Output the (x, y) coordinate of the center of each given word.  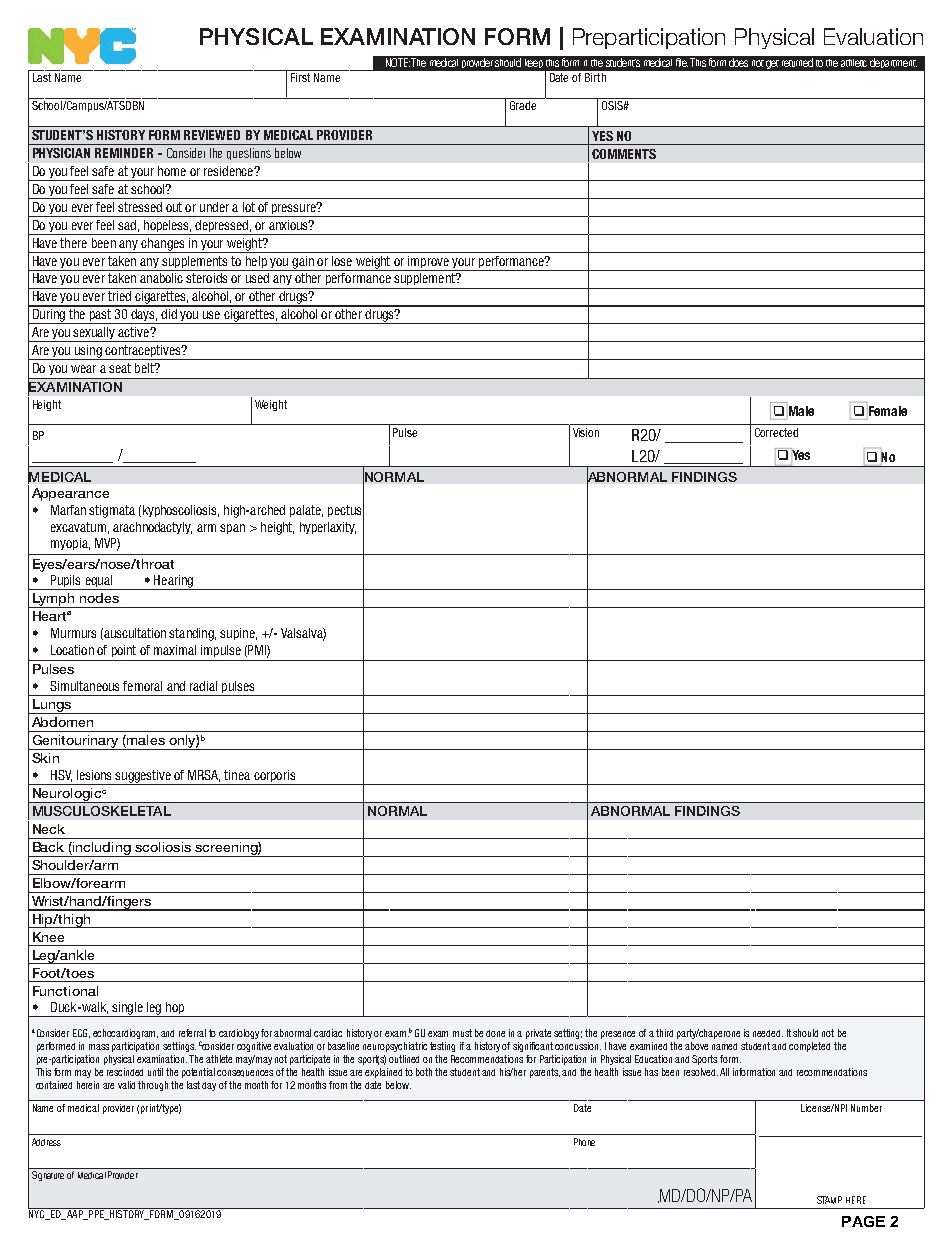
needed (768, 1033)
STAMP (829, 1200)
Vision (586, 432)
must (462, 1033)
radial (203, 686)
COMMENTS (624, 154)
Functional (65, 991)
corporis (274, 777)
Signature (48, 1176)
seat (120, 368)
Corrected (776, 432)
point (124, 651)
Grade (523, 105)
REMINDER (124, 153)
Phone (584, 1142)
